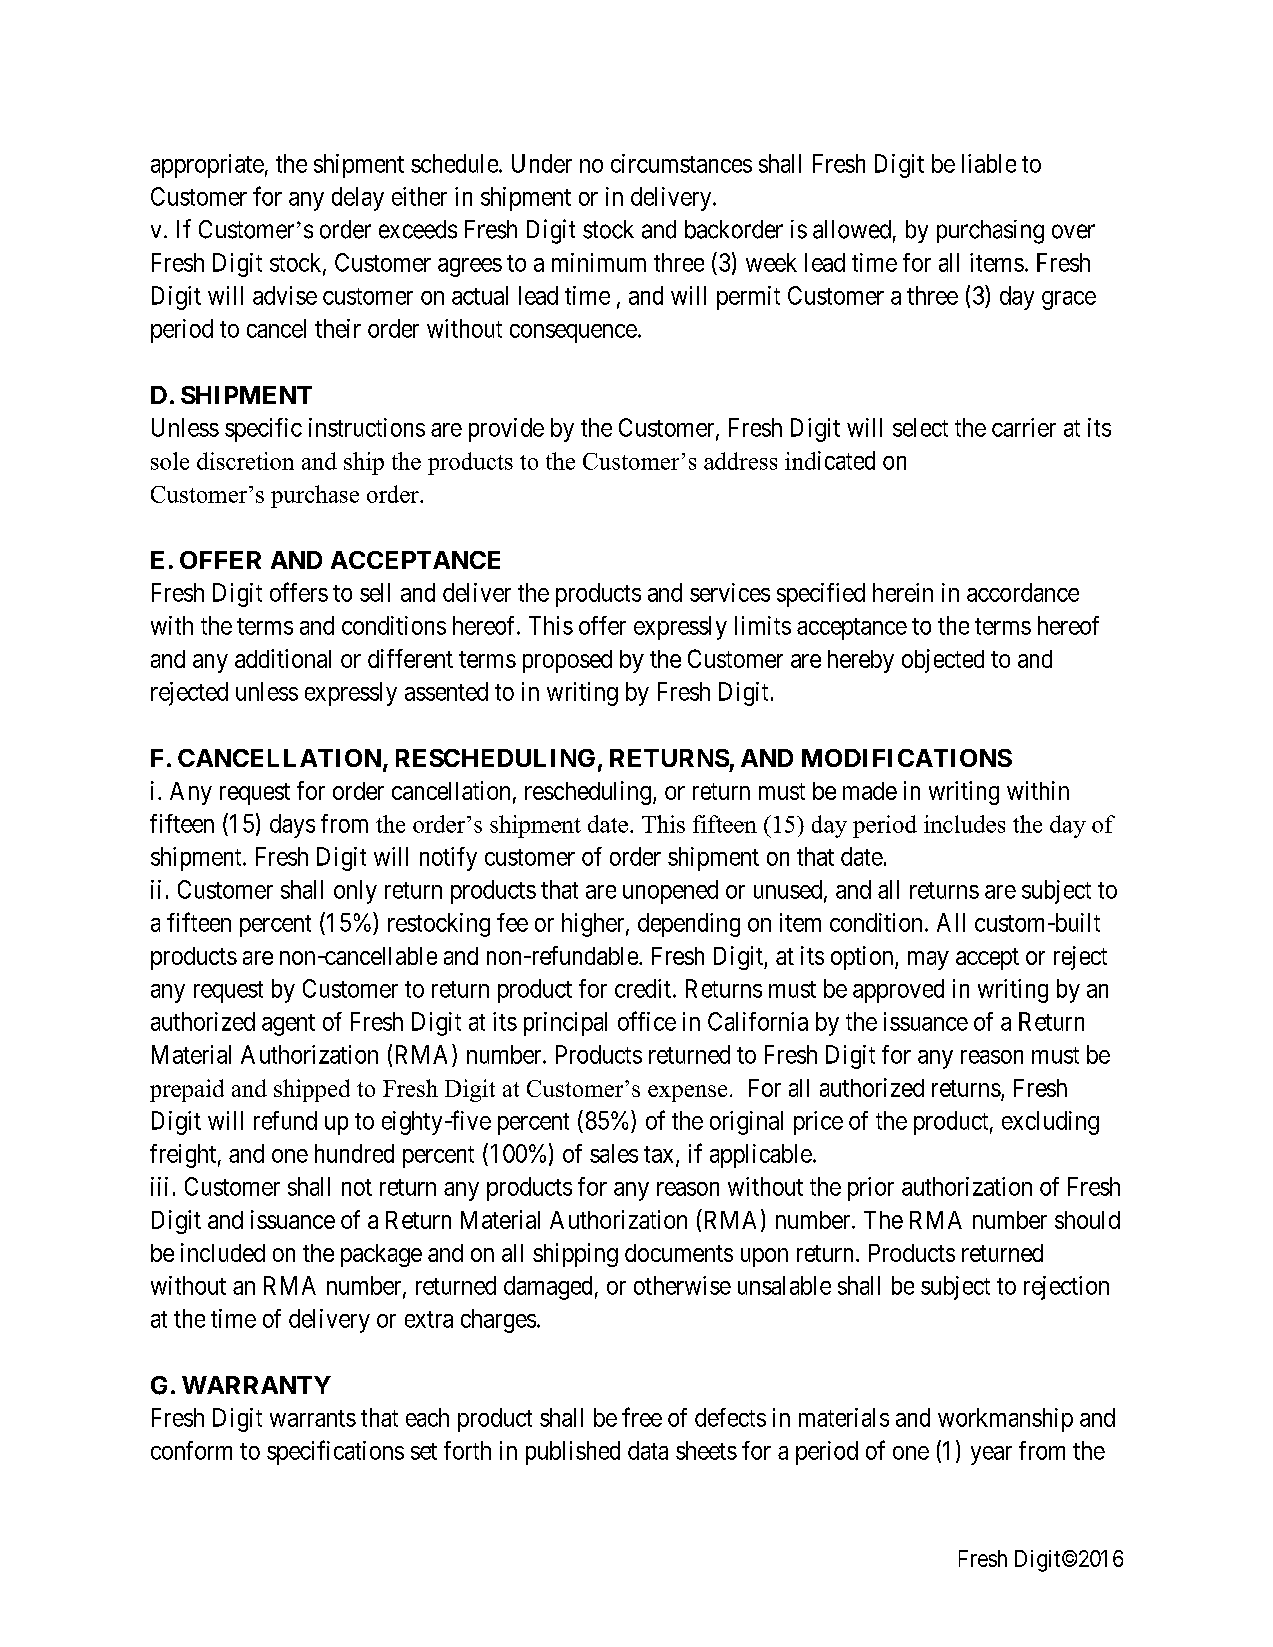 The height and width of the screenshot is (1647, 1273). Describe the element at coordinates (642, 1417) in the screenshot. I see `free` at that location.
